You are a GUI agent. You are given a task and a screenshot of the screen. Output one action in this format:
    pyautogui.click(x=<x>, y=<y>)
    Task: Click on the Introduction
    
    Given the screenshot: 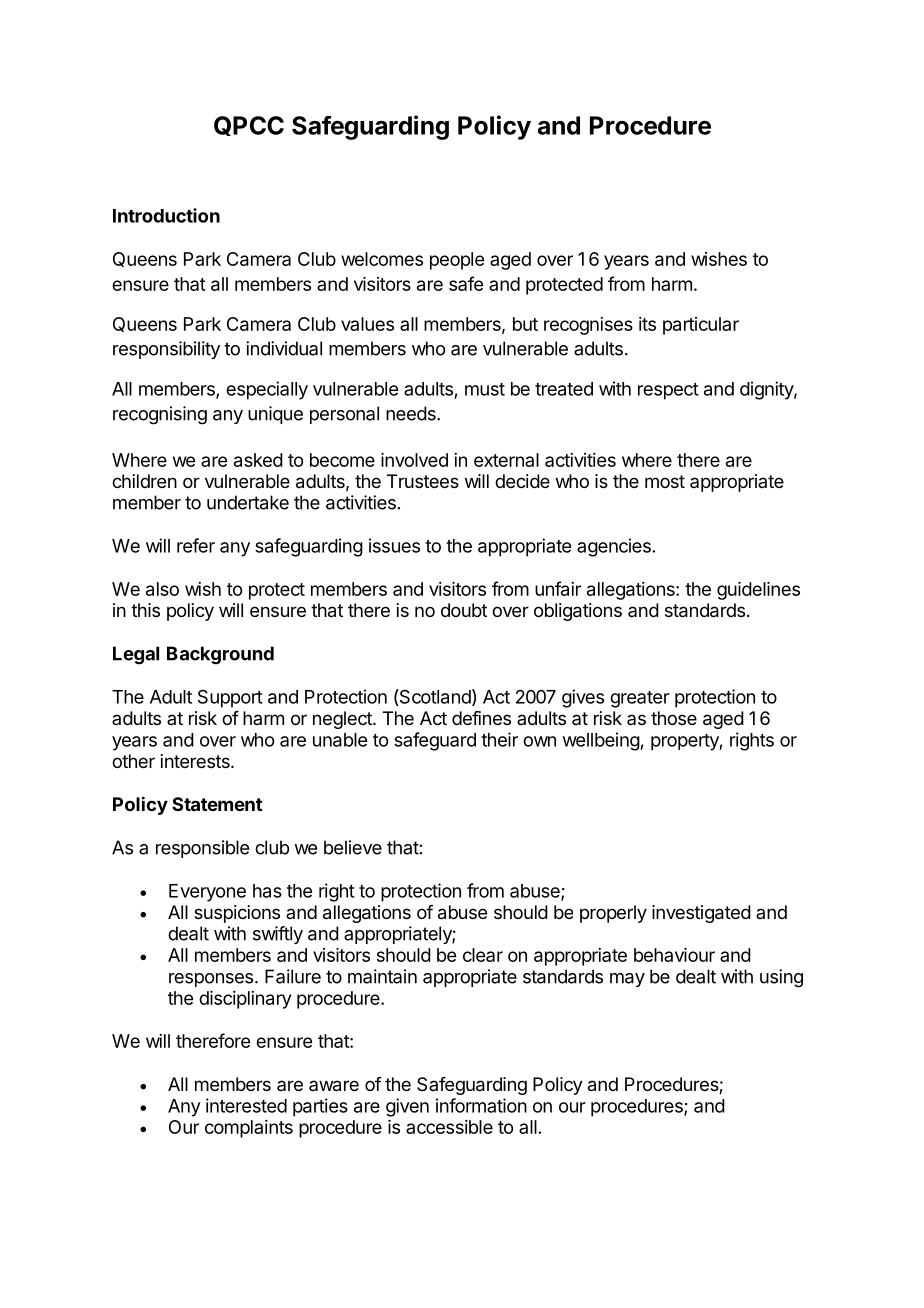 What is the action you would take?
    pyautogui.click(x=166, y=215)
